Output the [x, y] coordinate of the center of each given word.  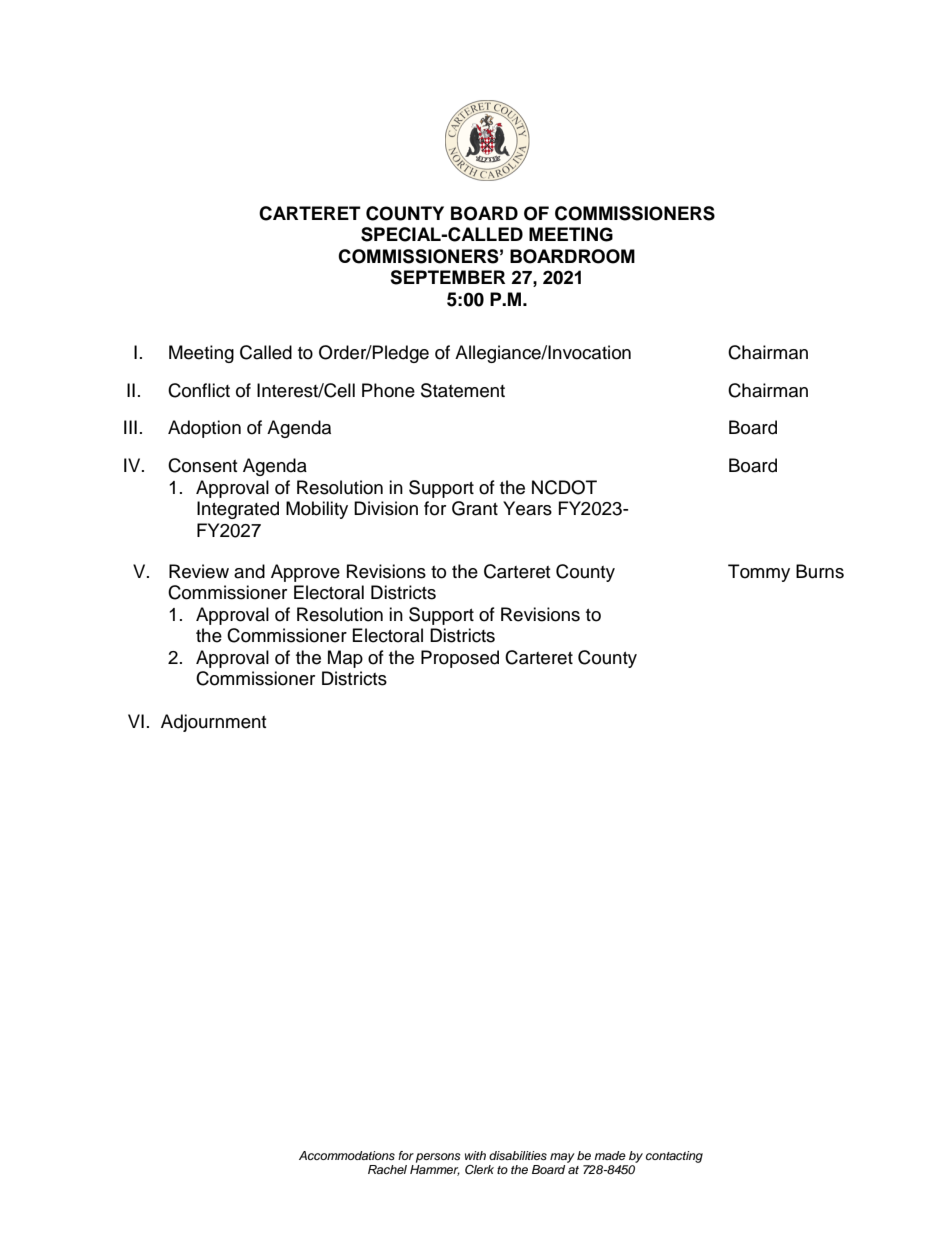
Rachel [387, 1169]
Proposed [460, 659]
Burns [820, 571]
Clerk [479, 1169]
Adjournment [213, 723]
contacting [674, 1157]
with [475, 1155]
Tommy [759, 573]
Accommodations [347, 1155]
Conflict [199, 390]
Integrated [238, 510]
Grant [475, 508]
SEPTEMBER [447, 277]
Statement [463, 390]
